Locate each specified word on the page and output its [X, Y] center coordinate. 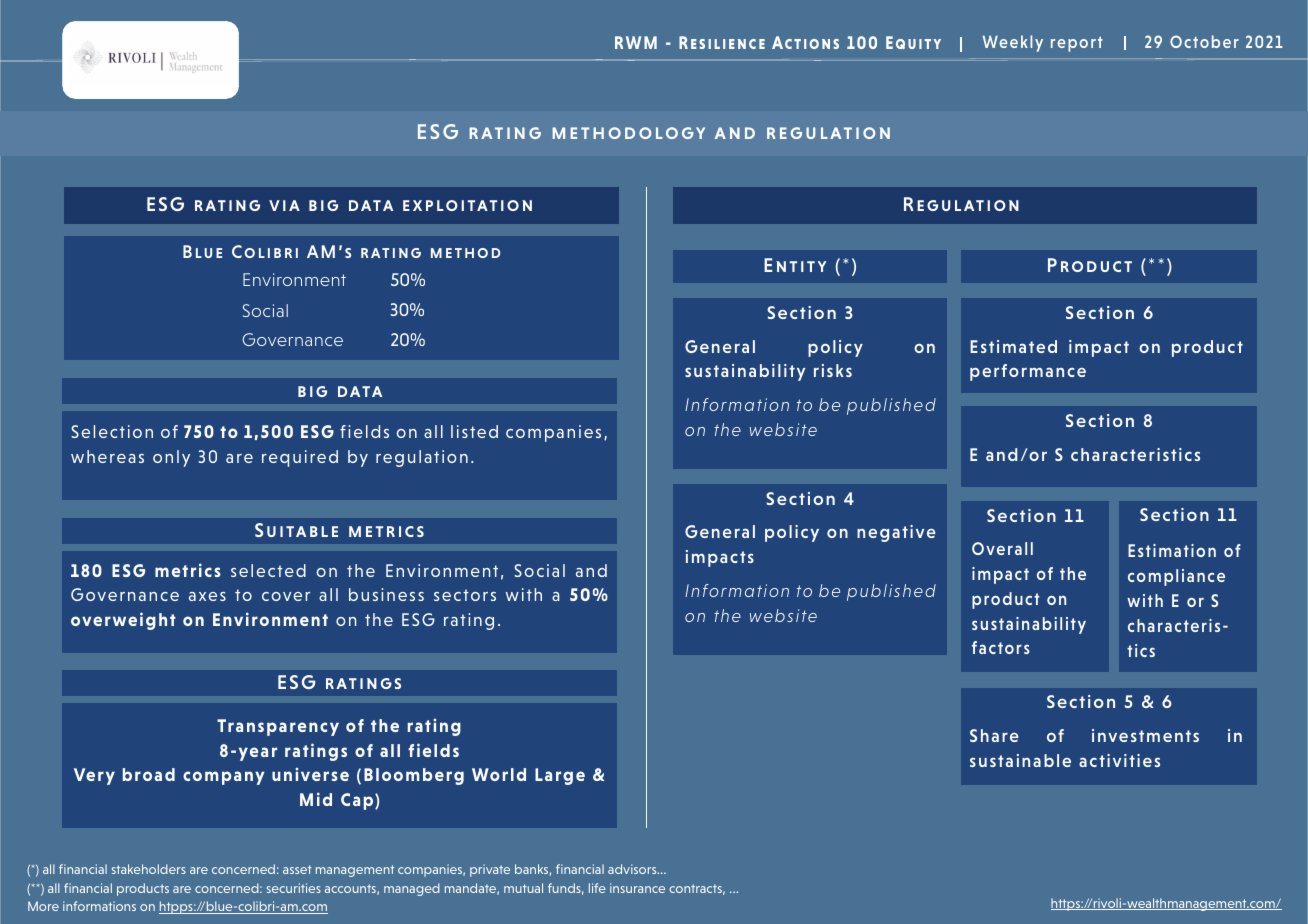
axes [207, 596]
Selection [112, 431]
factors [1001, 647]
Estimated [1013, 346]
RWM [636, 42]
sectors [465, 595]
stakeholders [149, 869]
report [1077, 44]
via [284, 205]
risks [833, 370]
